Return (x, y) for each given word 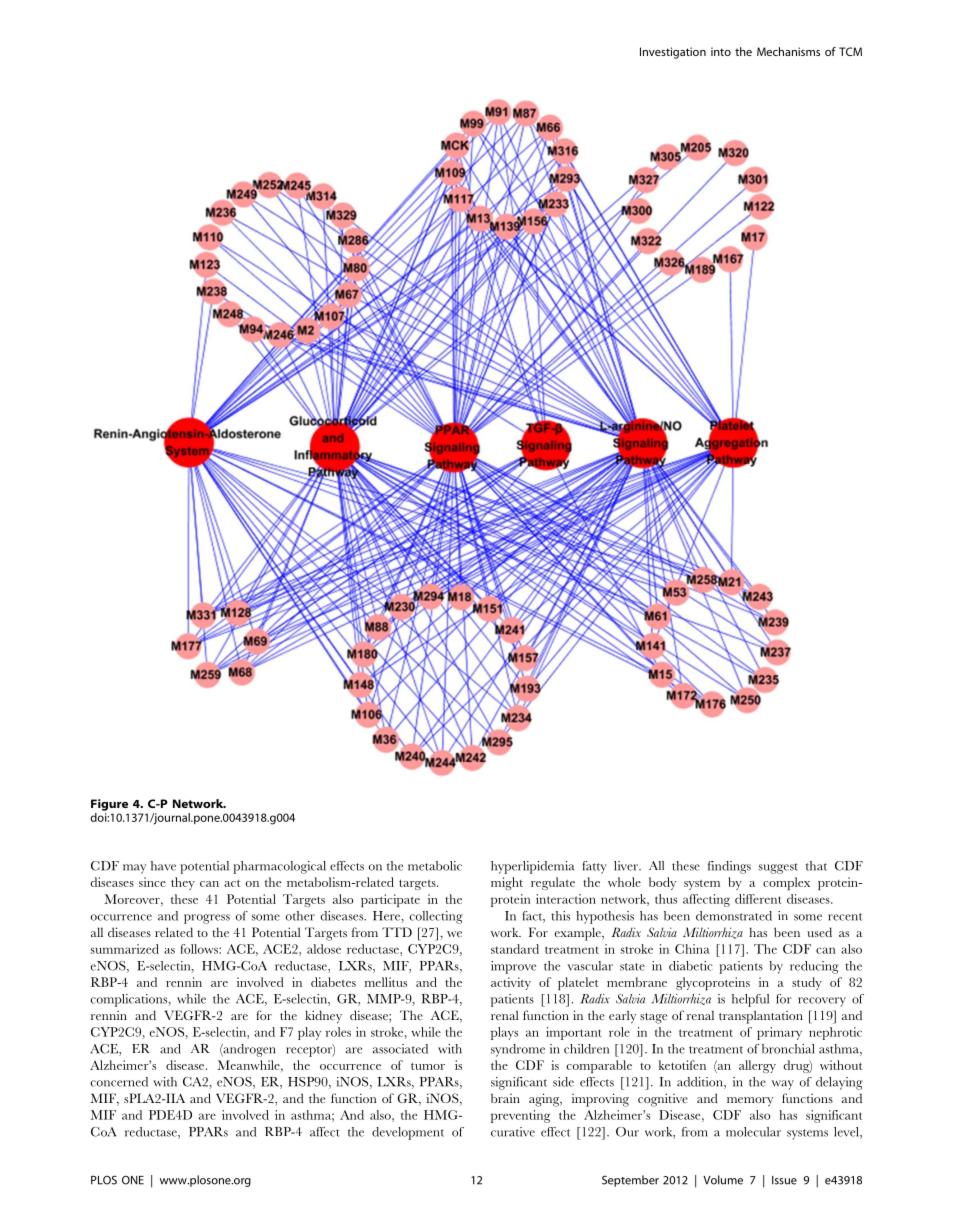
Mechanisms (788, 51)
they (183, 883)
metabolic (435, 866)
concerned (119, 1082)
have (163, 866)
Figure (109, 805)
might (507, 883)
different (758, 899)
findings (729, 867)
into (721, 51)
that (816, 866)
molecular (753, 1132)
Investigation (673, 53)
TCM (850, 51)
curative (513, 1132)
